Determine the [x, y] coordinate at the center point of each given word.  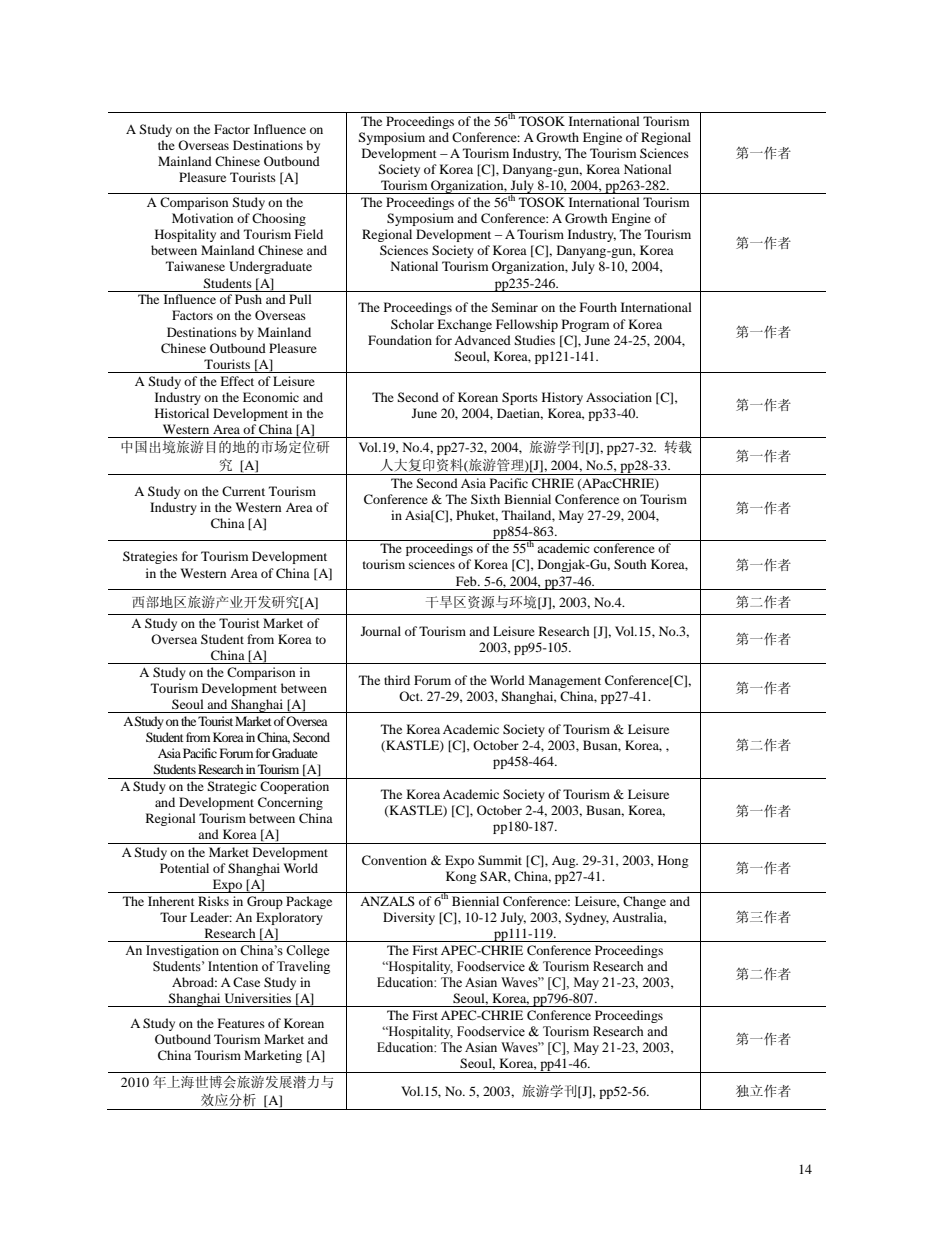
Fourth [598, 307]
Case [246, 982]
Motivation [202, 218]
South [630, 564]
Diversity [409, 918]
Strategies [150, 557]
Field [309, 234]
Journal [381, 631]
